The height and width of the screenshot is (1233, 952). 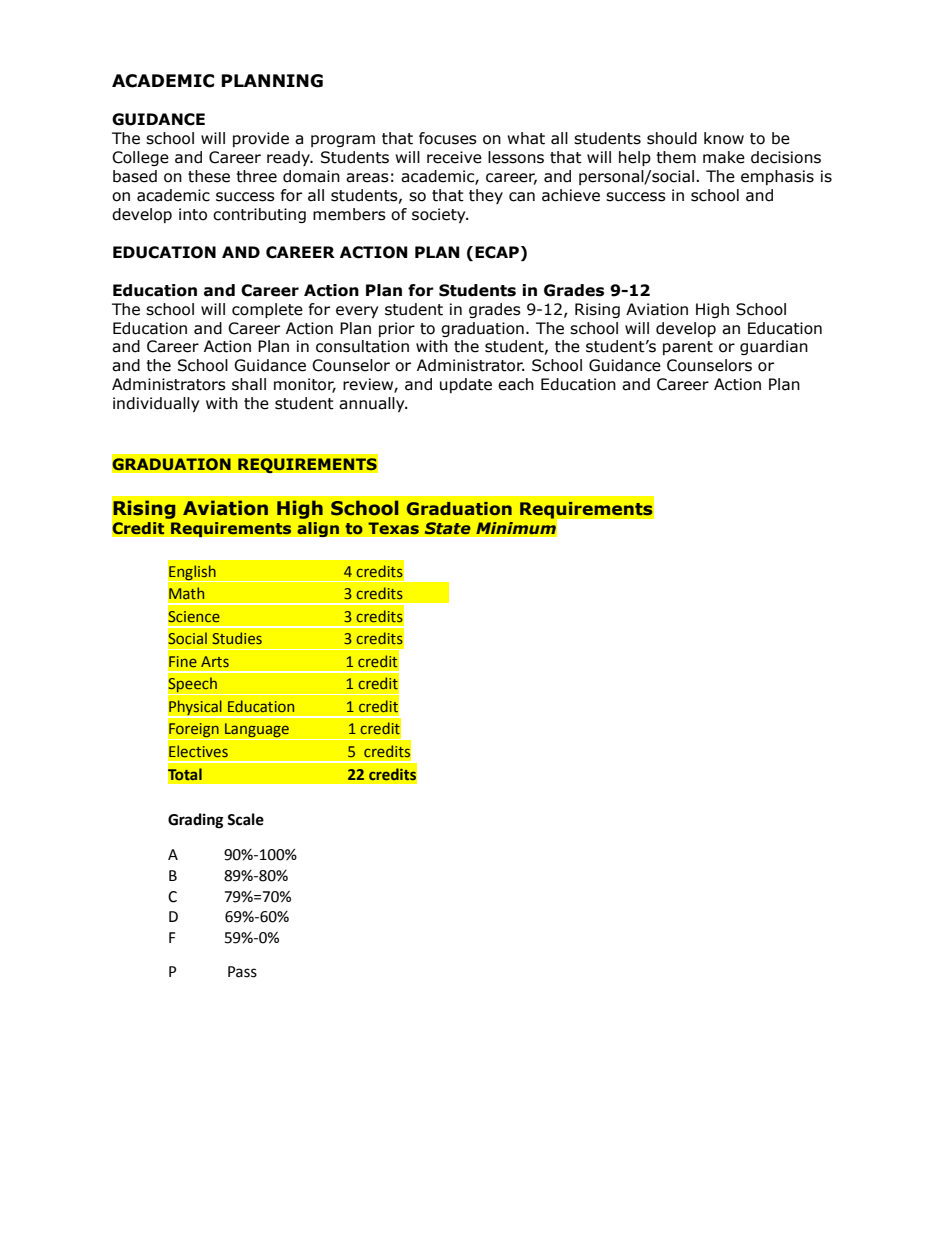 I want to click on Studies, so click(x=237, y=638).
